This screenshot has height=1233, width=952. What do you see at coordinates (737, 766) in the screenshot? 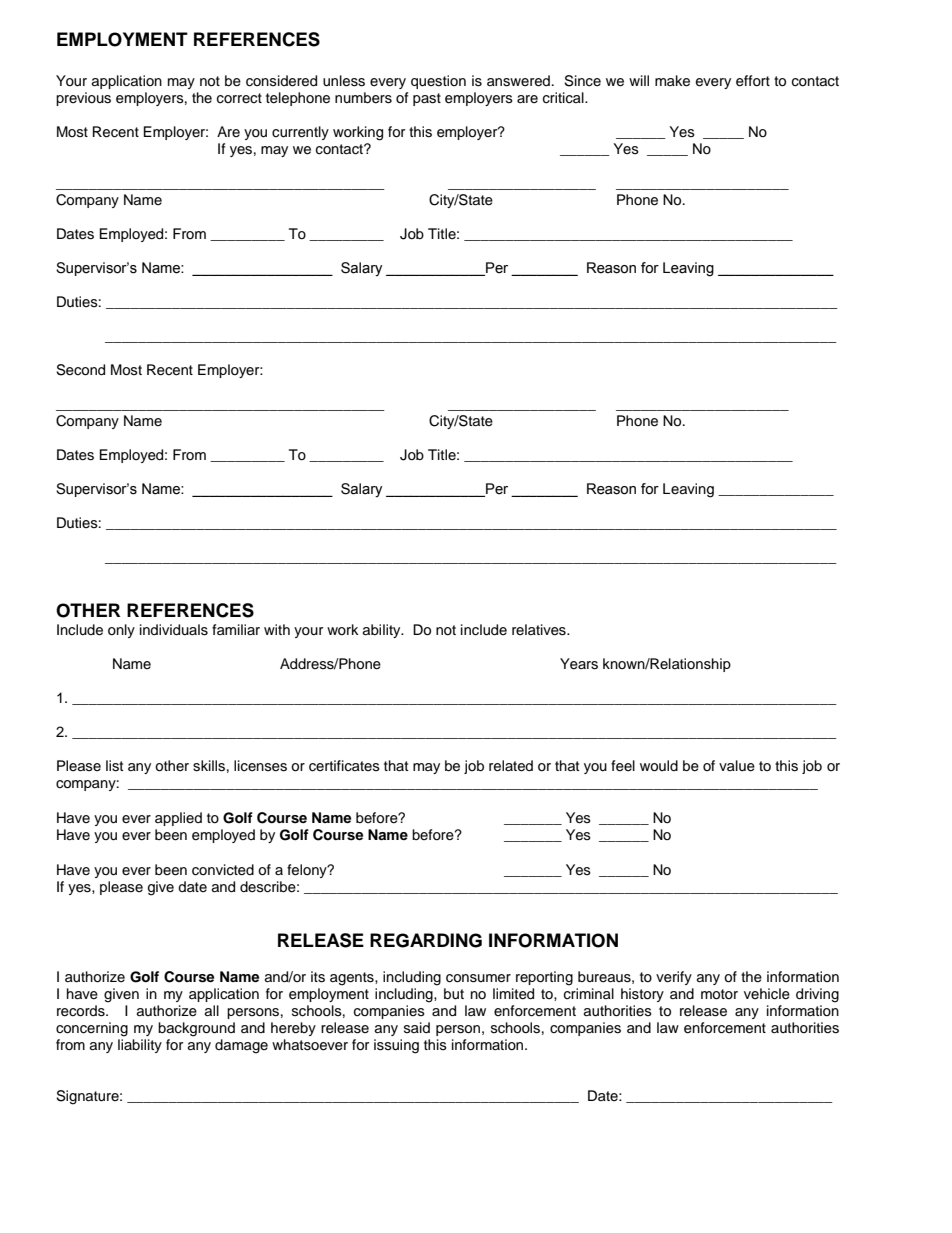
I see `value` at bounding box center [737, 766].
